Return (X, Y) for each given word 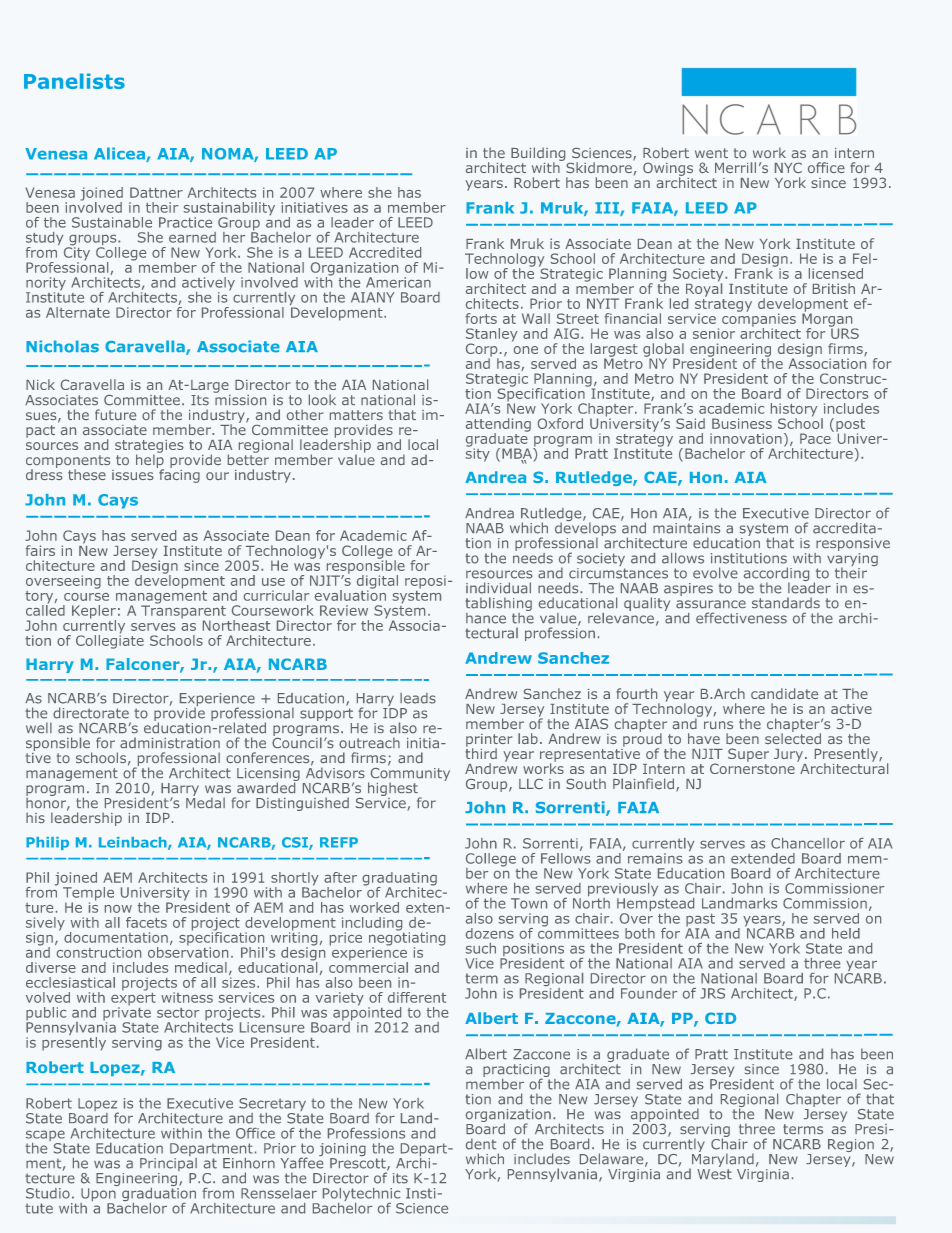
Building (538, 155)
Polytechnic (363, 1196)
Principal (168, 1164)
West (714, 1172)
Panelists (74, 81)
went (711, 153)
